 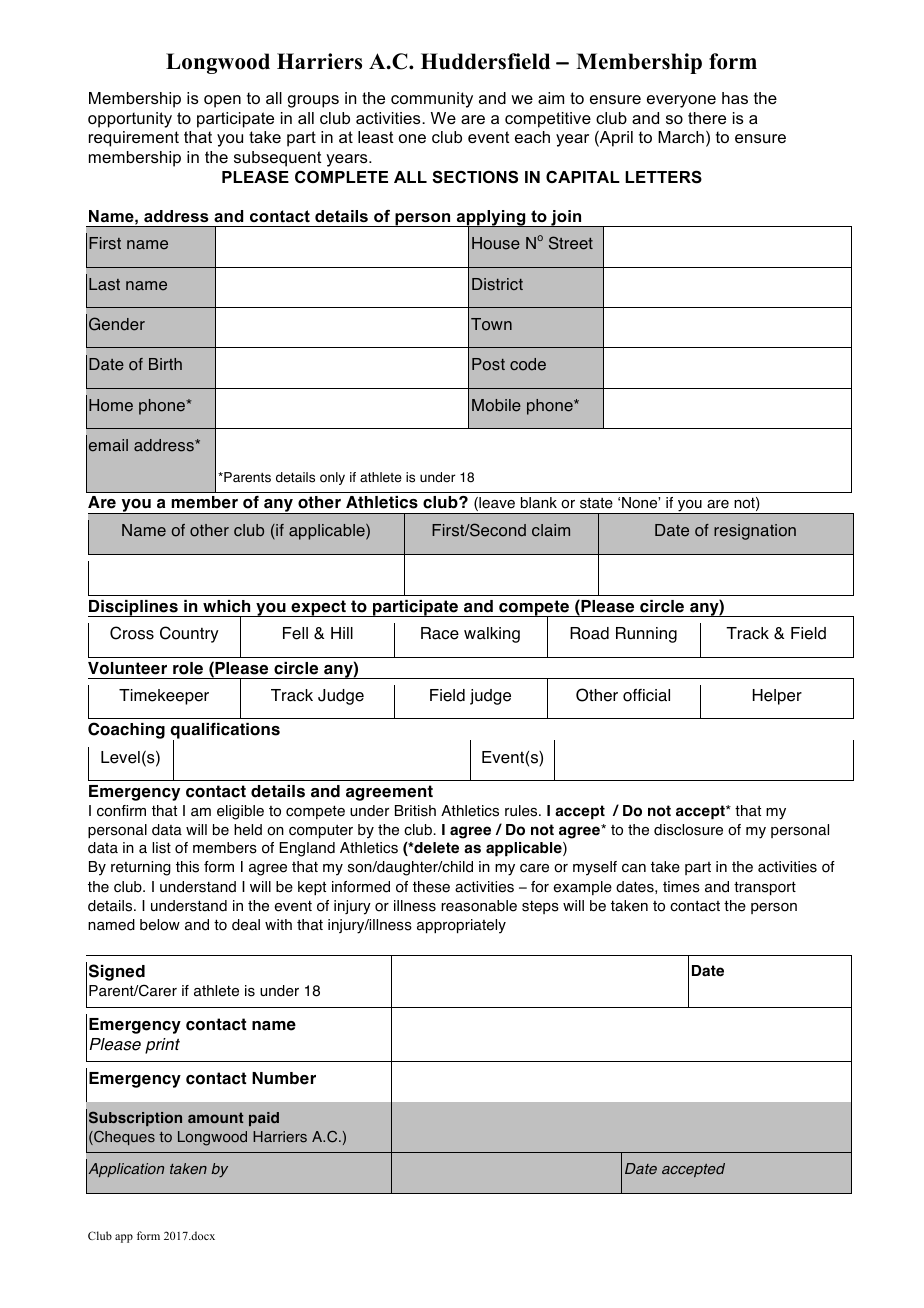 What do you see at coordinates (432, 100) in the document?
I see `community` at bounding box center [432, 100].
